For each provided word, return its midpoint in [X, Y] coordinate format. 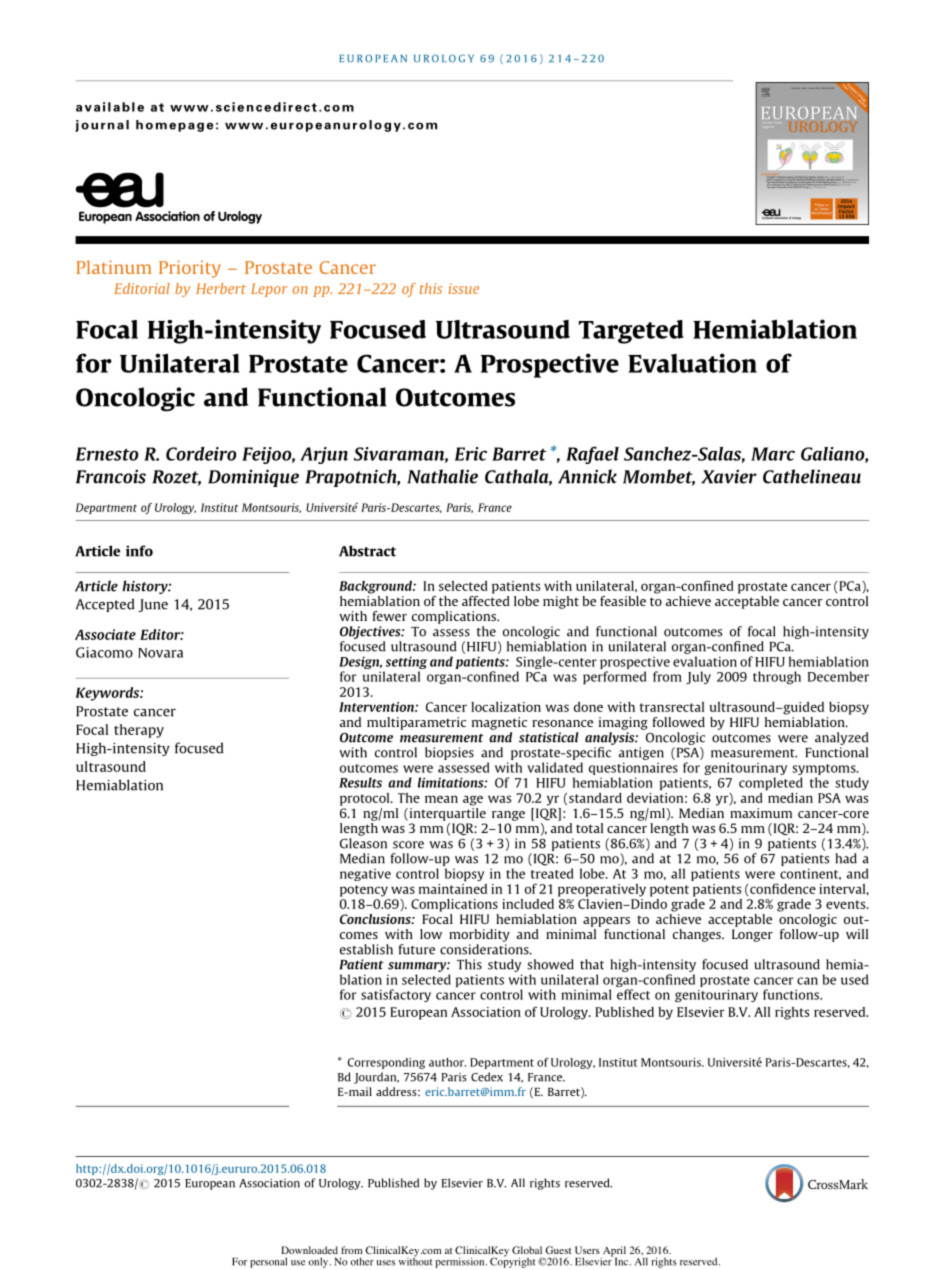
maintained [453, 889]
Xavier [729, 477]
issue [464, 288]
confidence [782, 888]
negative [365, 875]
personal [268, 1262]
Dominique [253, 478]
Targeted [631, 332]
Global [527, 1250]
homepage [174, 126]
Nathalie [442, 476]
